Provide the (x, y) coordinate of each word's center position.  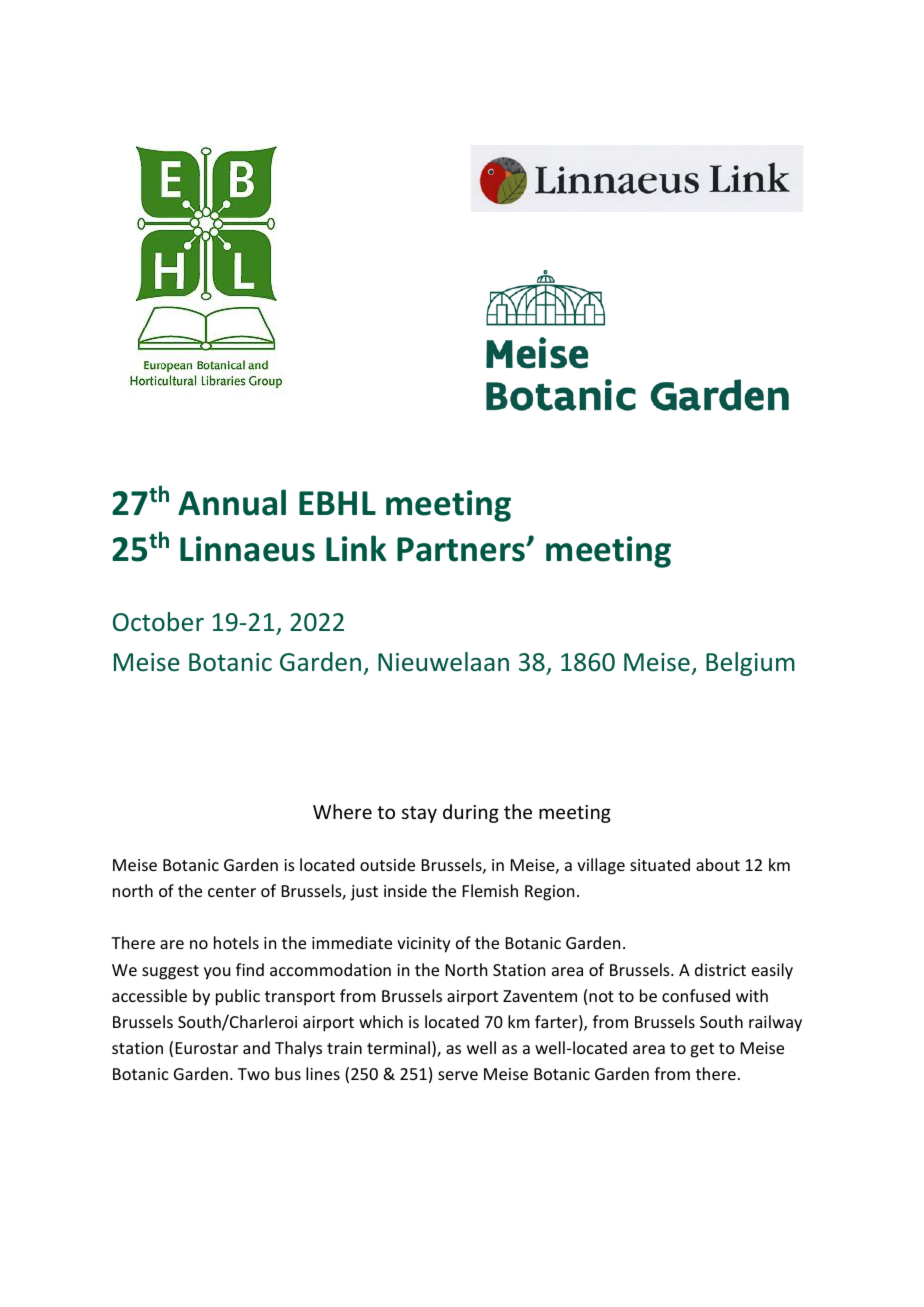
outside (387, 864)
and (256, 1047)
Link (356, 548)
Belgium (750, 664)
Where (342, 811)
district (720, 969)
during (471, 813)
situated (660, 864)
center (232, 891)
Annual (232, 502)
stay (419, 814)
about (718, 864)
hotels (236, 942)
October (158, 622)
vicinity (424, 945)
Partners (462, 549)
